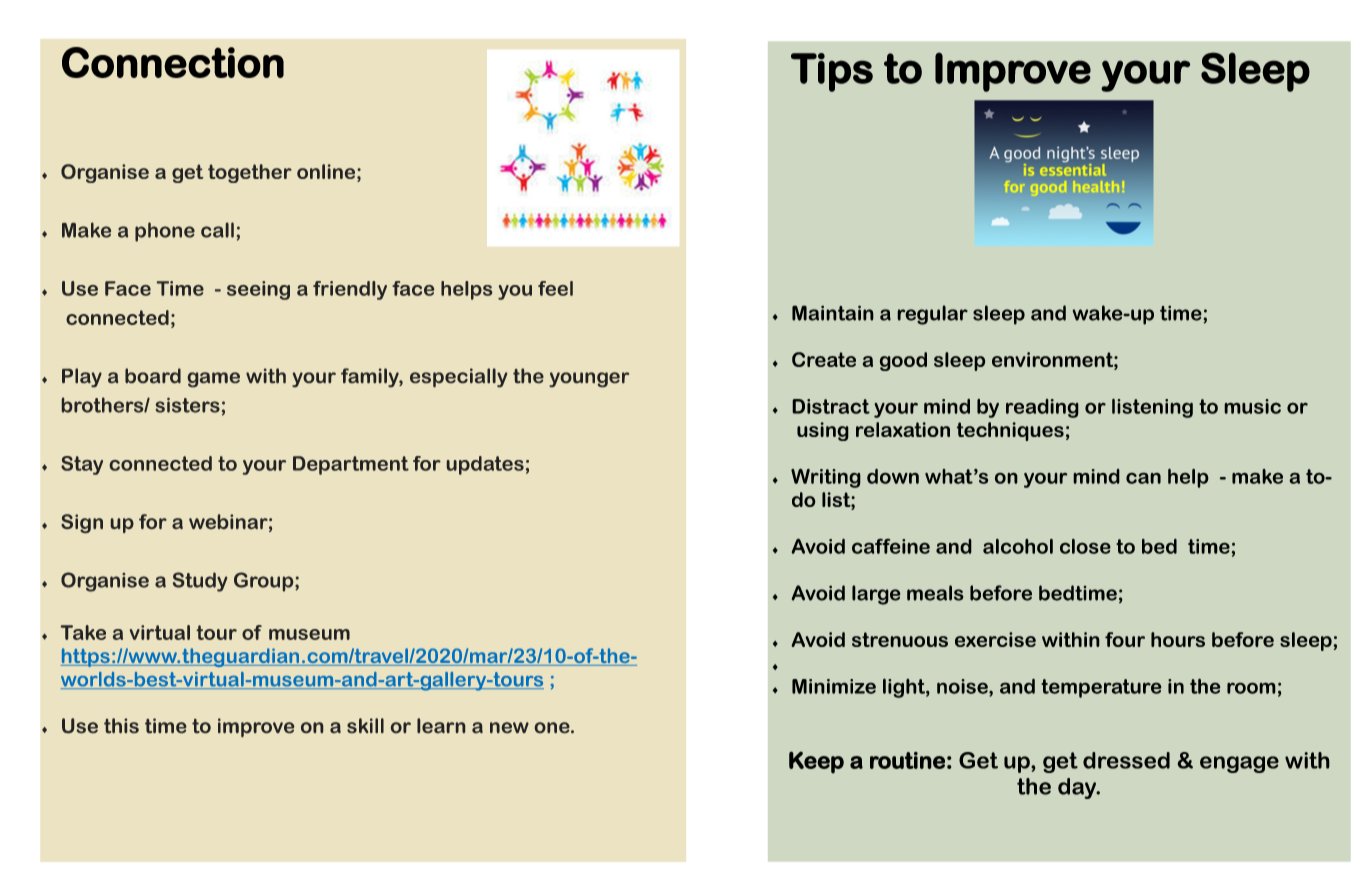 The image size is (1372, 887). I want to click on close, so click(1085, 546).
